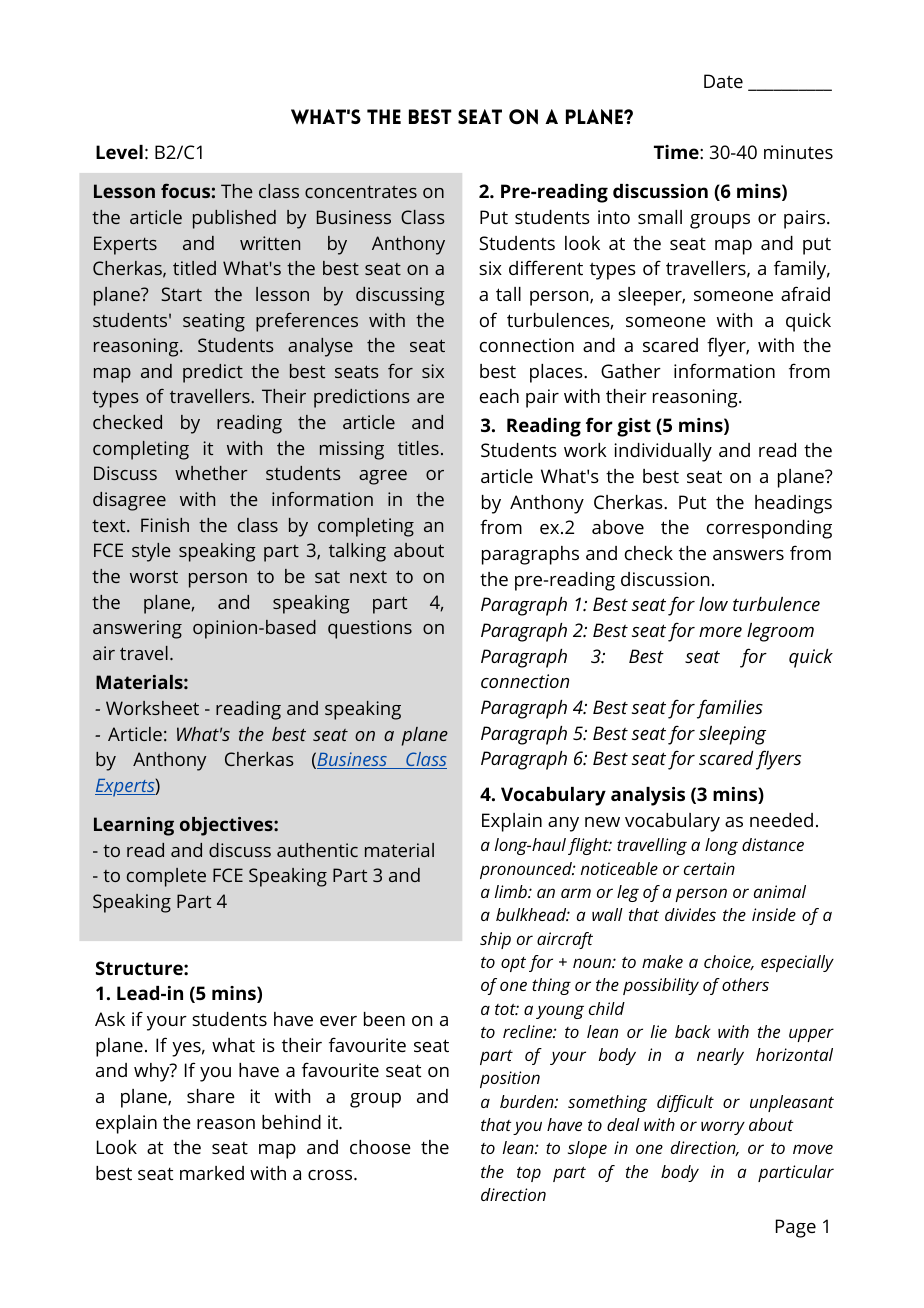 Image resolution: width=924 pixels, height=1308 pixels. What do you see at coordinates (370, 629) in the screenshot?
I see `questions` at bounding box center [370, 629].
